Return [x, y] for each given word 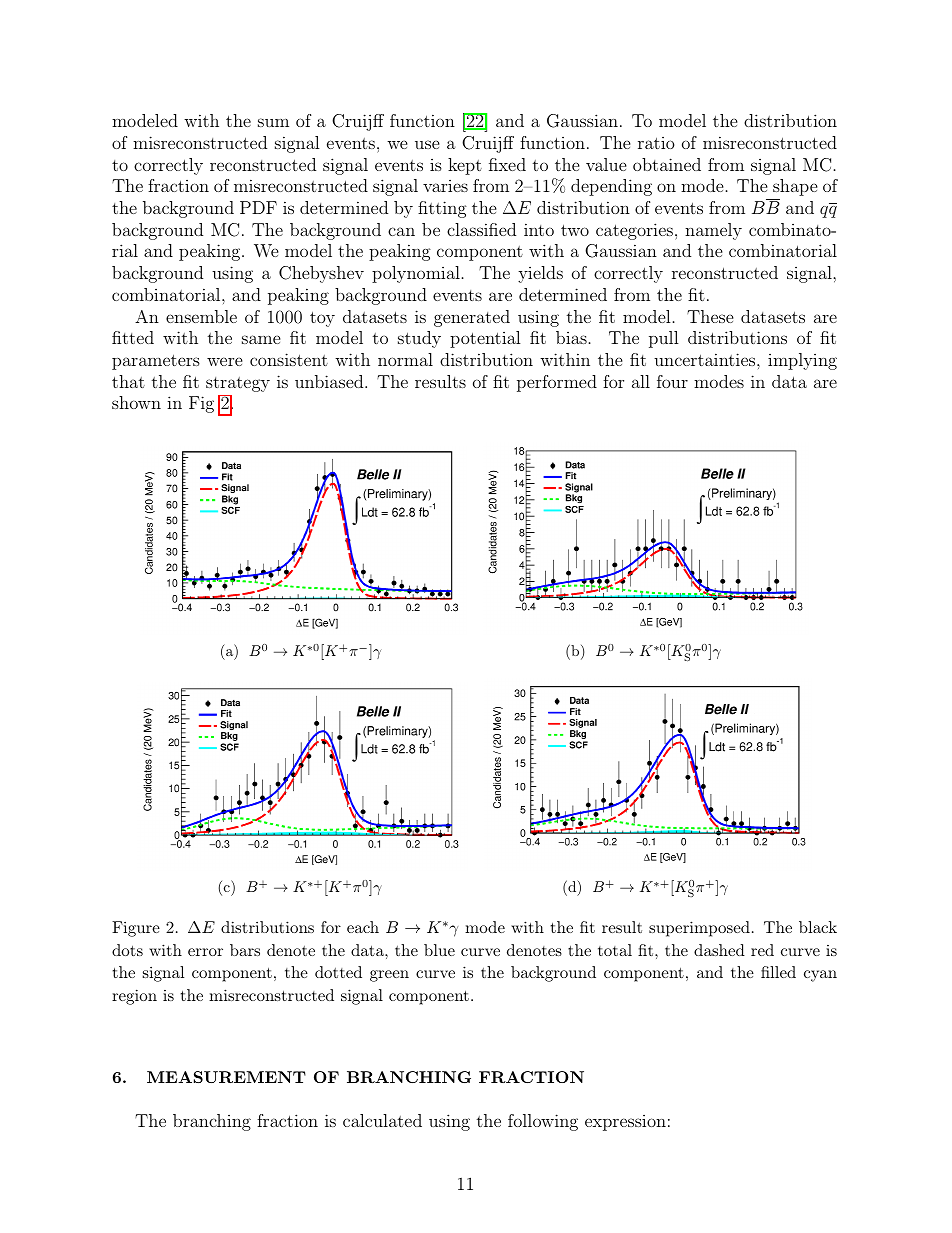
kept [465, 166]
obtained [667, 164]
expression [625, 1123]
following [543, 1122]
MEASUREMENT [226, 1077]
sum [273, 122]
